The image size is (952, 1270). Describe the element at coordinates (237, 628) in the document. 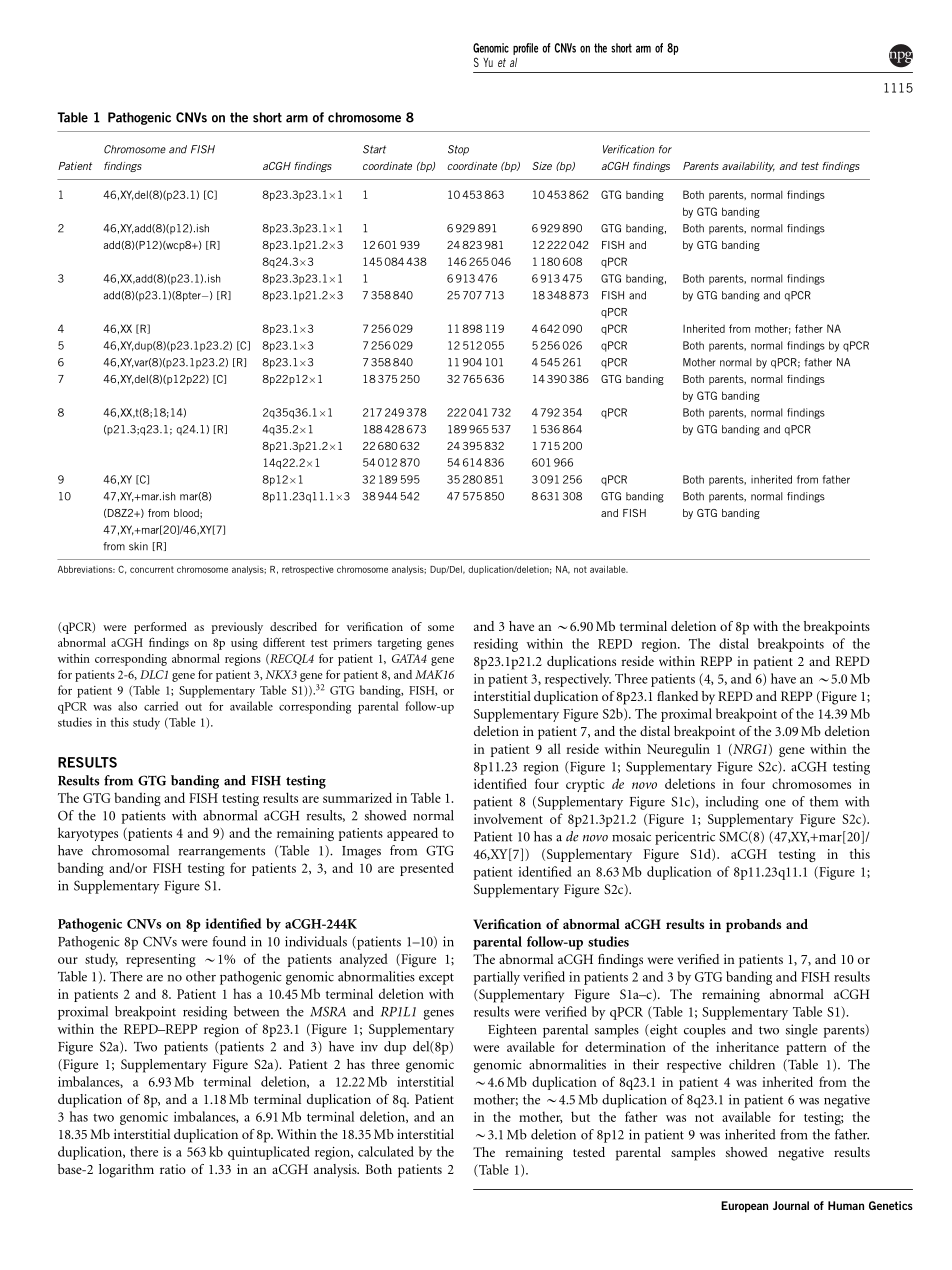

I see `previously` at that location.
